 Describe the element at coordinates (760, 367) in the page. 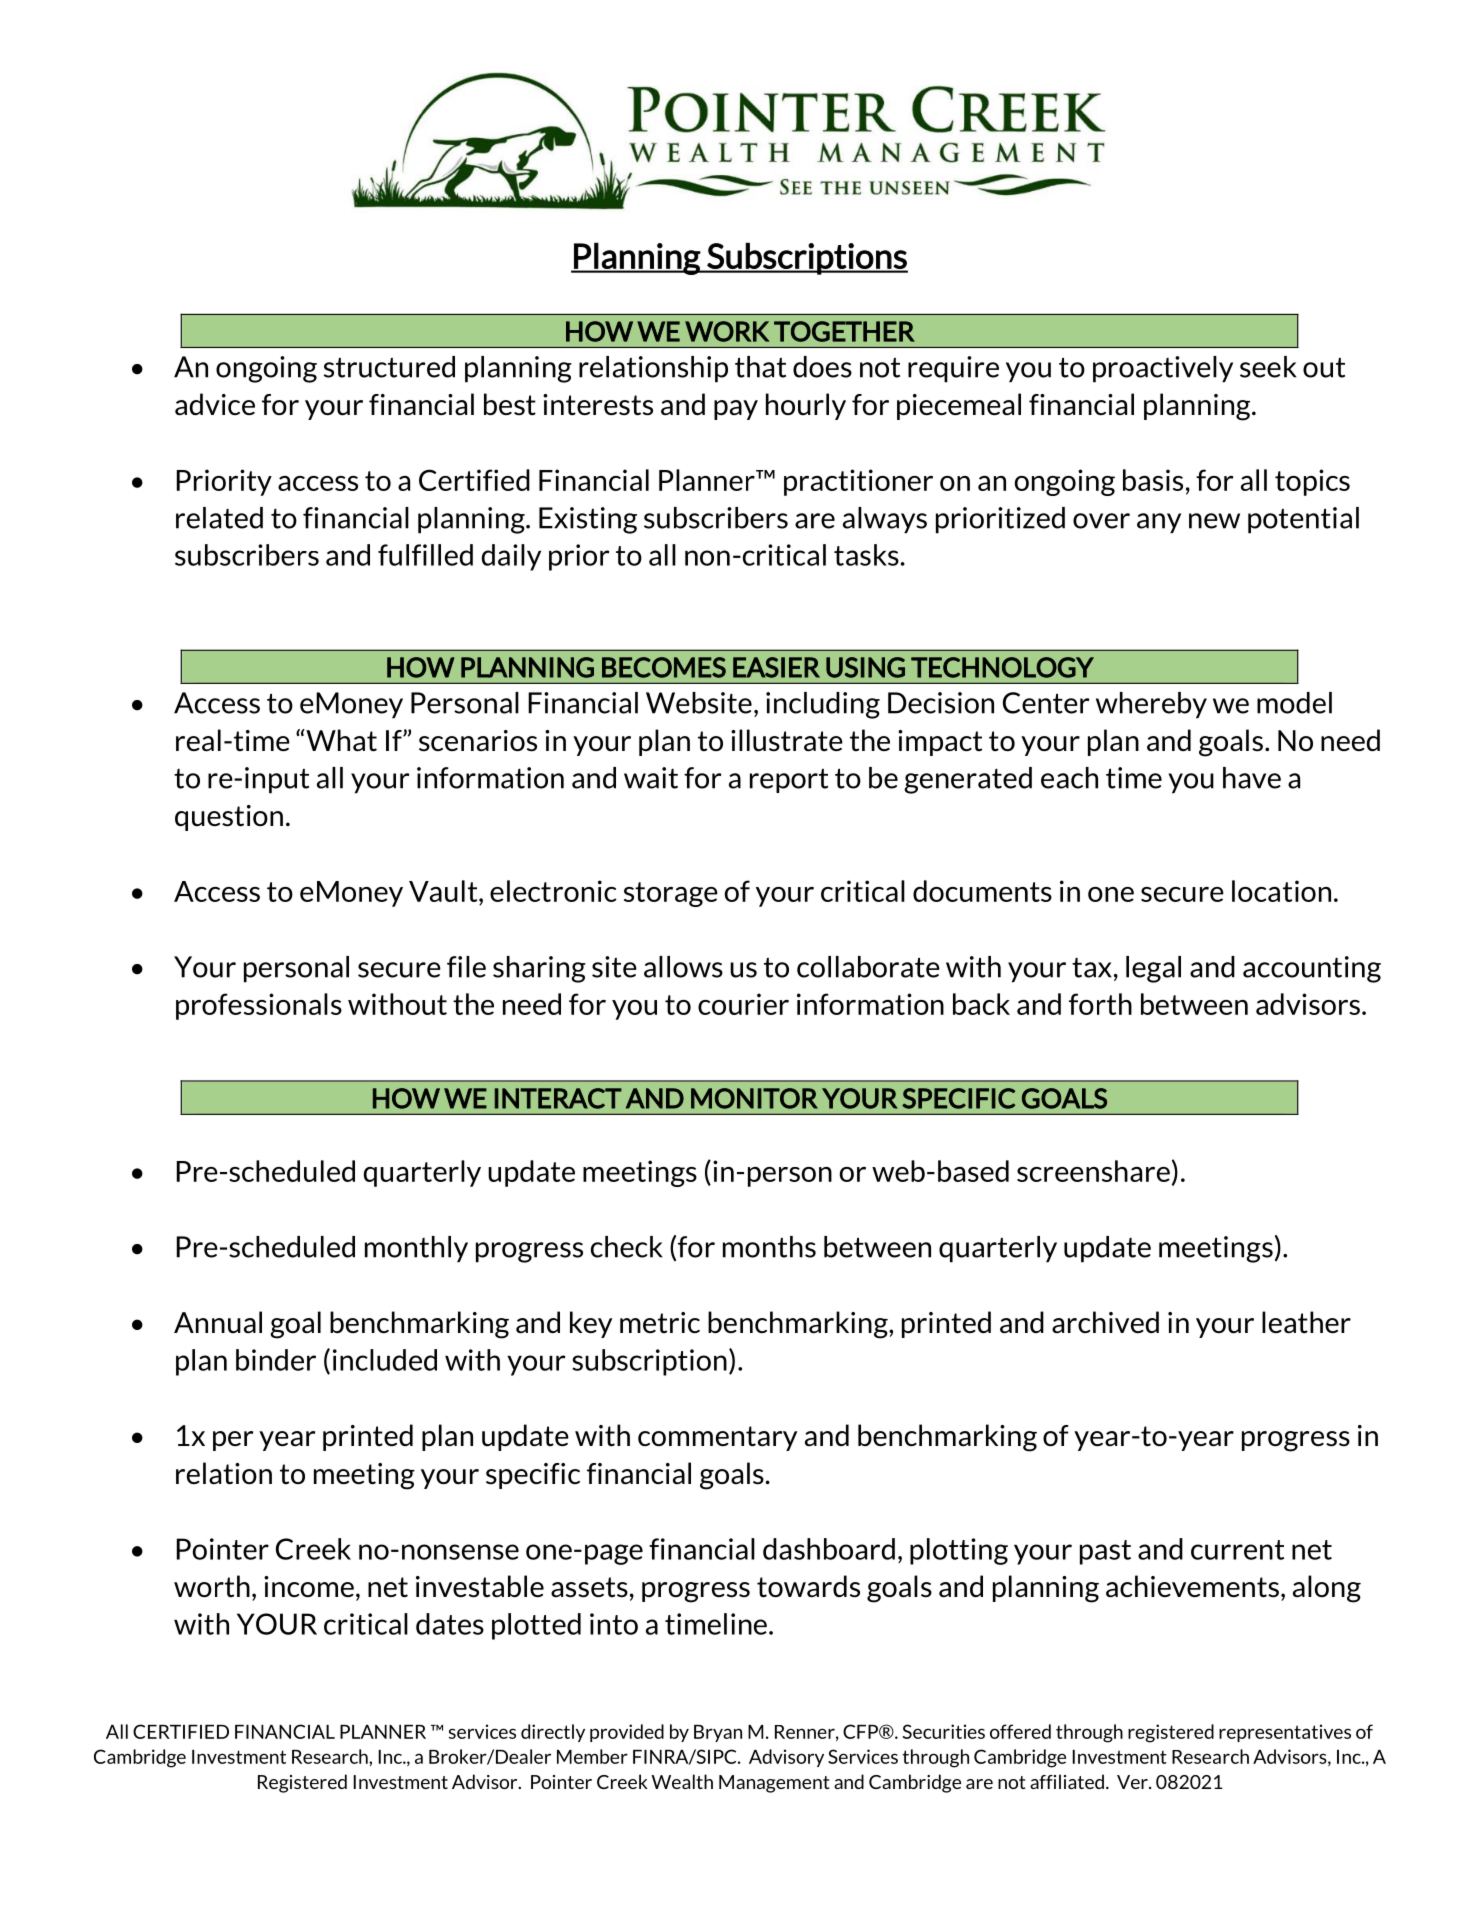

I see `that` at that location.
